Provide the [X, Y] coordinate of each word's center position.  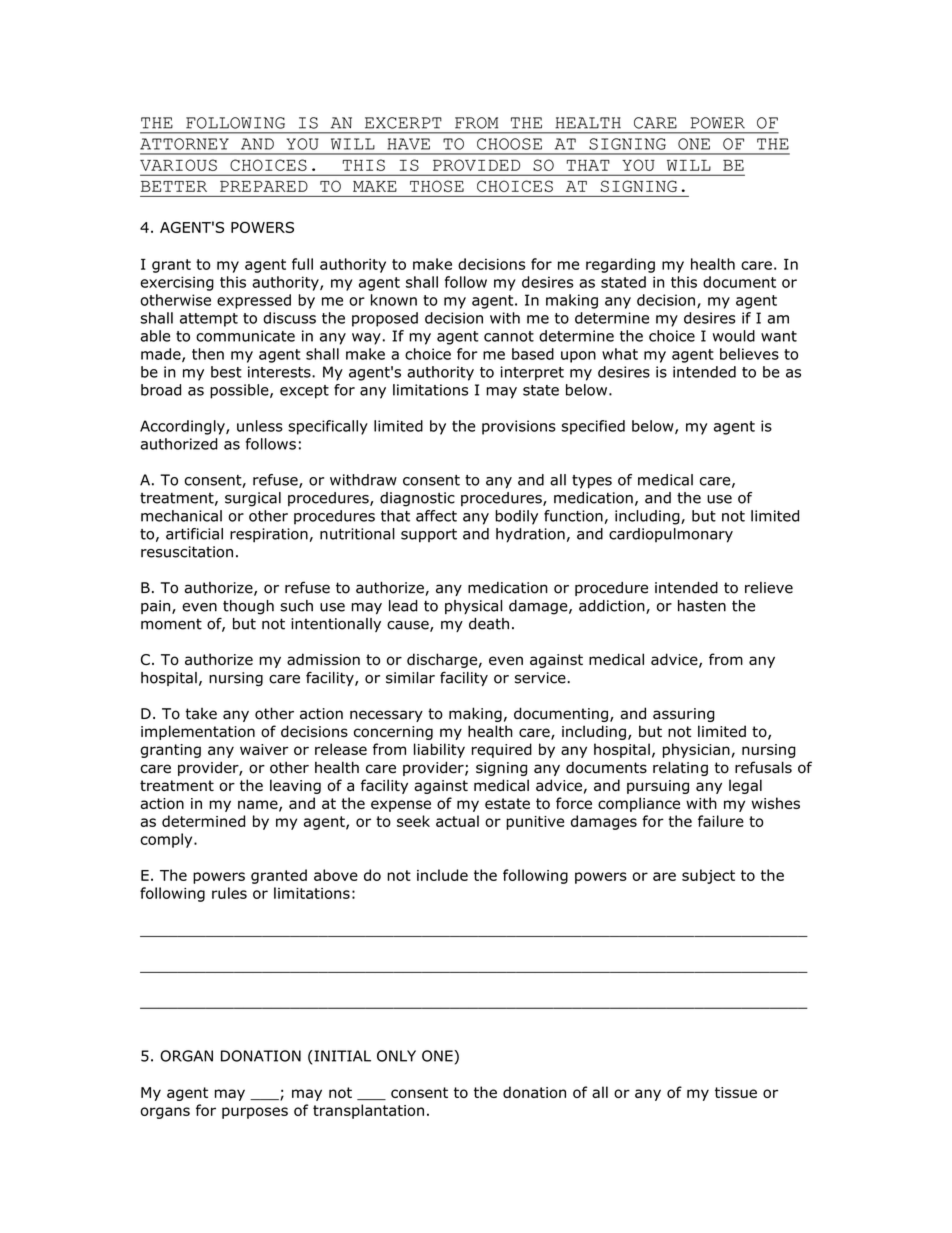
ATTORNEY [184, 144]
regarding [620, 265]
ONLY [396, 1056]
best [226, 372]
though [248, 607]
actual [457, 821]
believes [749, 354]
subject [708, 876]
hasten [702, 606]
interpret [532, 373]
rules [229, 893]
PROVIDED [476, 165]
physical [473, 607]
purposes [255, 1113]
